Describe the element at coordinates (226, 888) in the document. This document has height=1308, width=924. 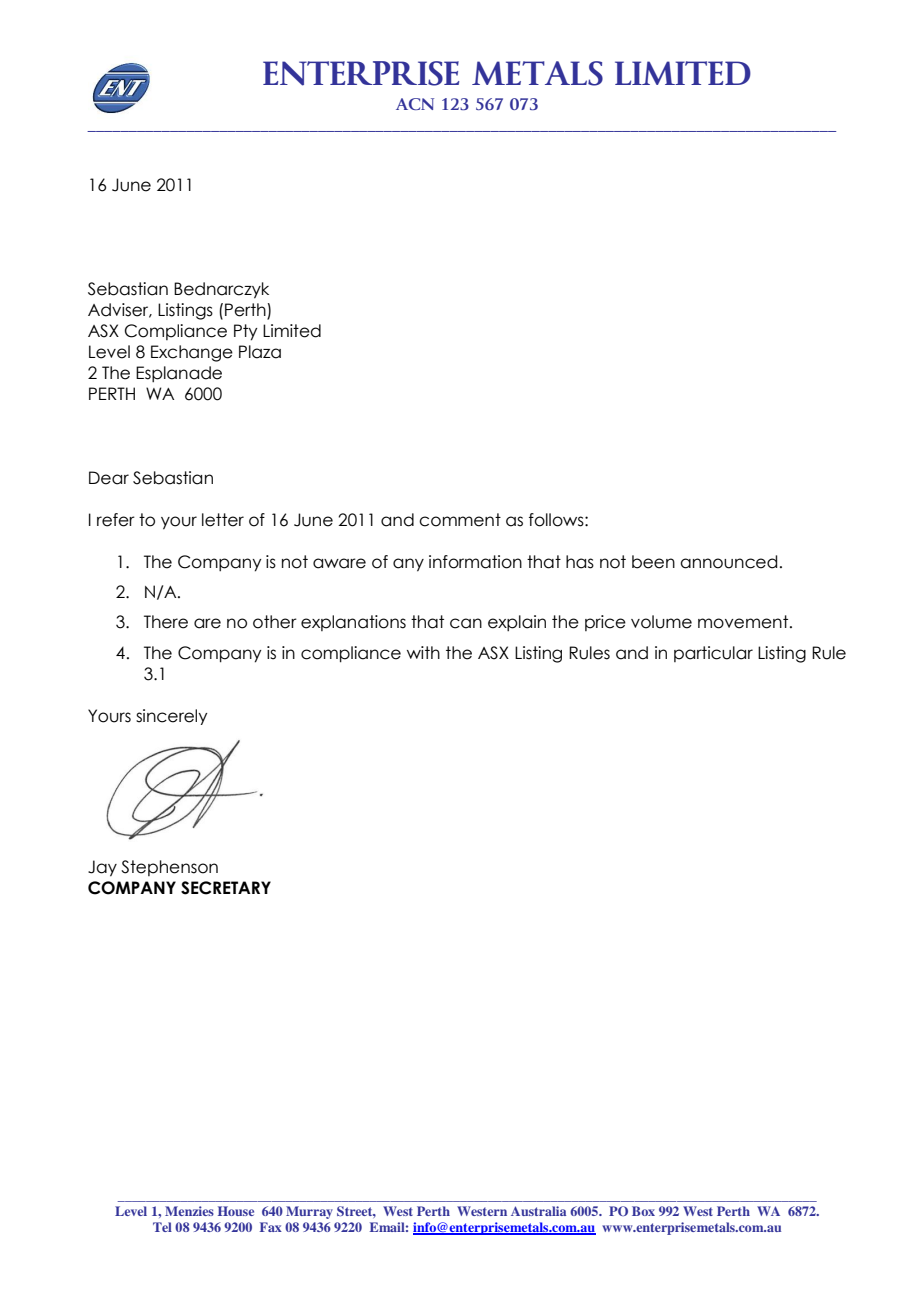
I see `SECRETARY` at that location.
